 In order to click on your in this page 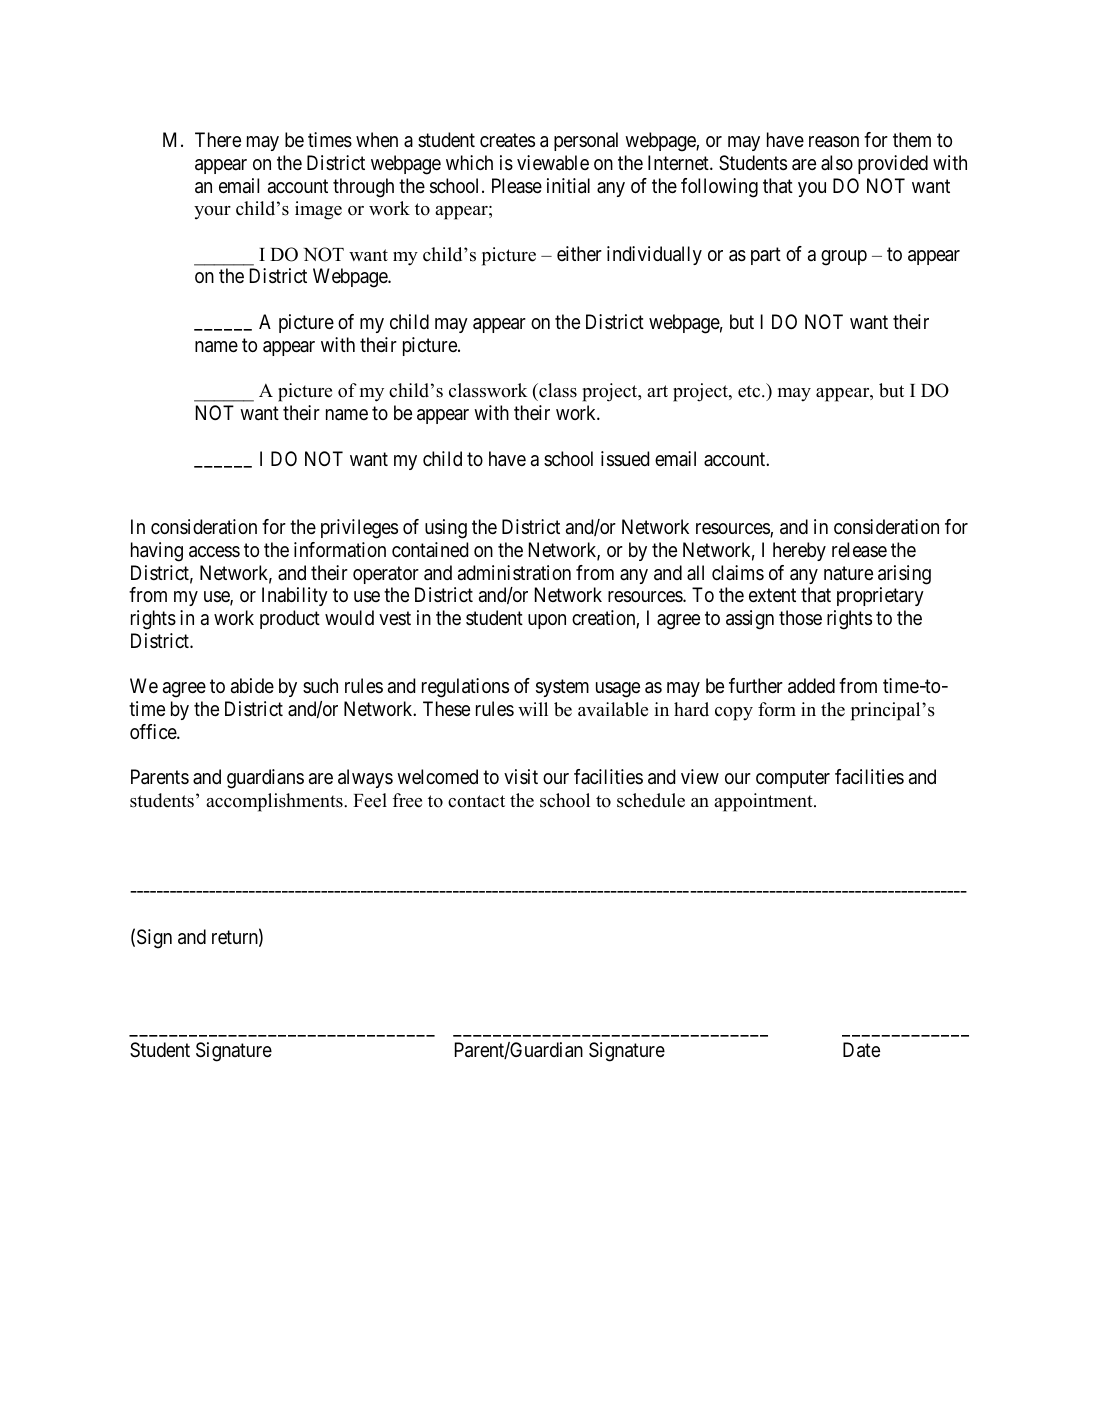, I will do `click(212, 213)`.
